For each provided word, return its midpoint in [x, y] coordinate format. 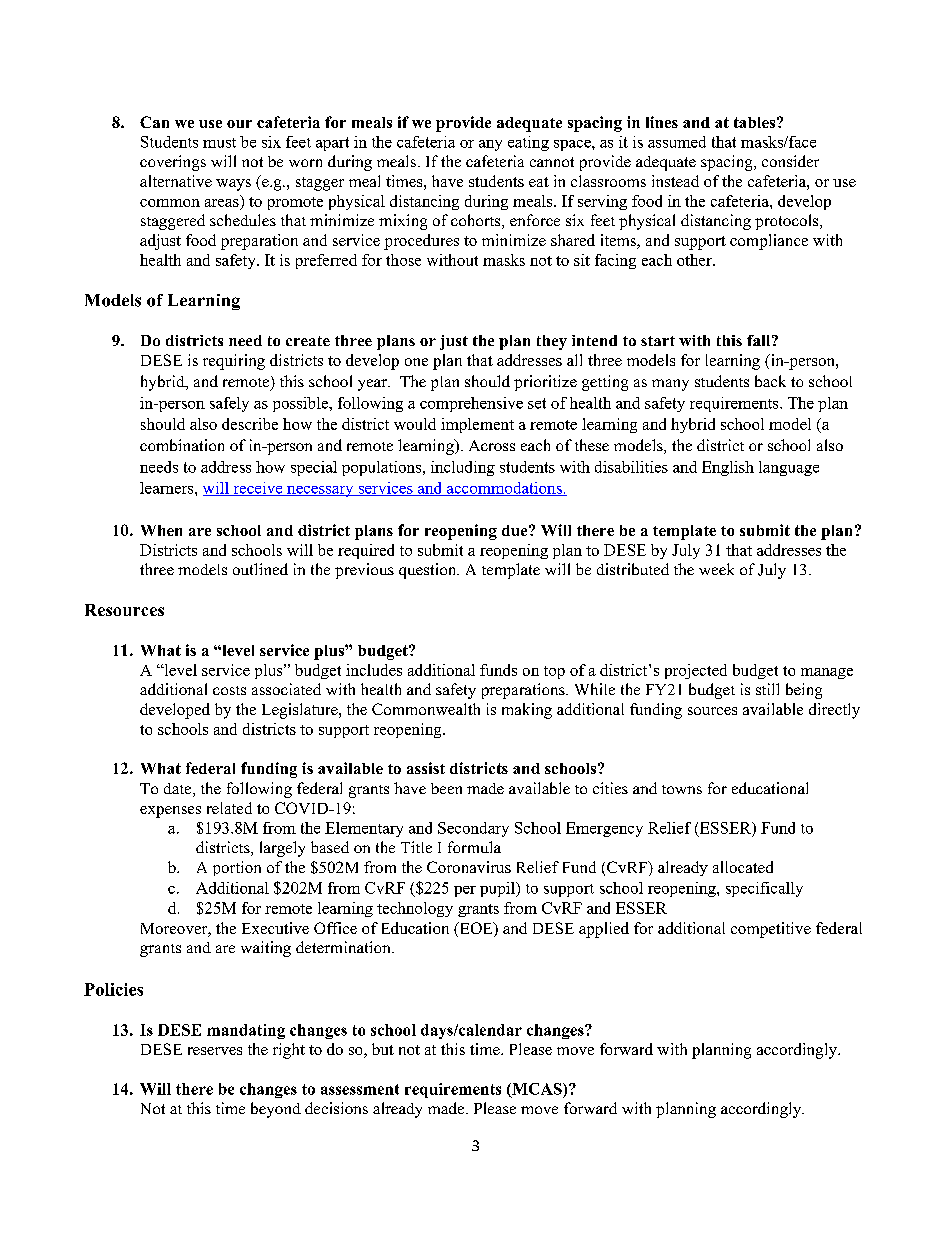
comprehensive [471, 404]
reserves [215, 1051]
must [219, 143]
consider [790, 161]
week [716, 569]
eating [528, 143]
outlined [260, 569]
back [770, 381]
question [429, 571]
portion [237, 868]
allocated [743, 867]
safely [229, 404]
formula [474, 847]
